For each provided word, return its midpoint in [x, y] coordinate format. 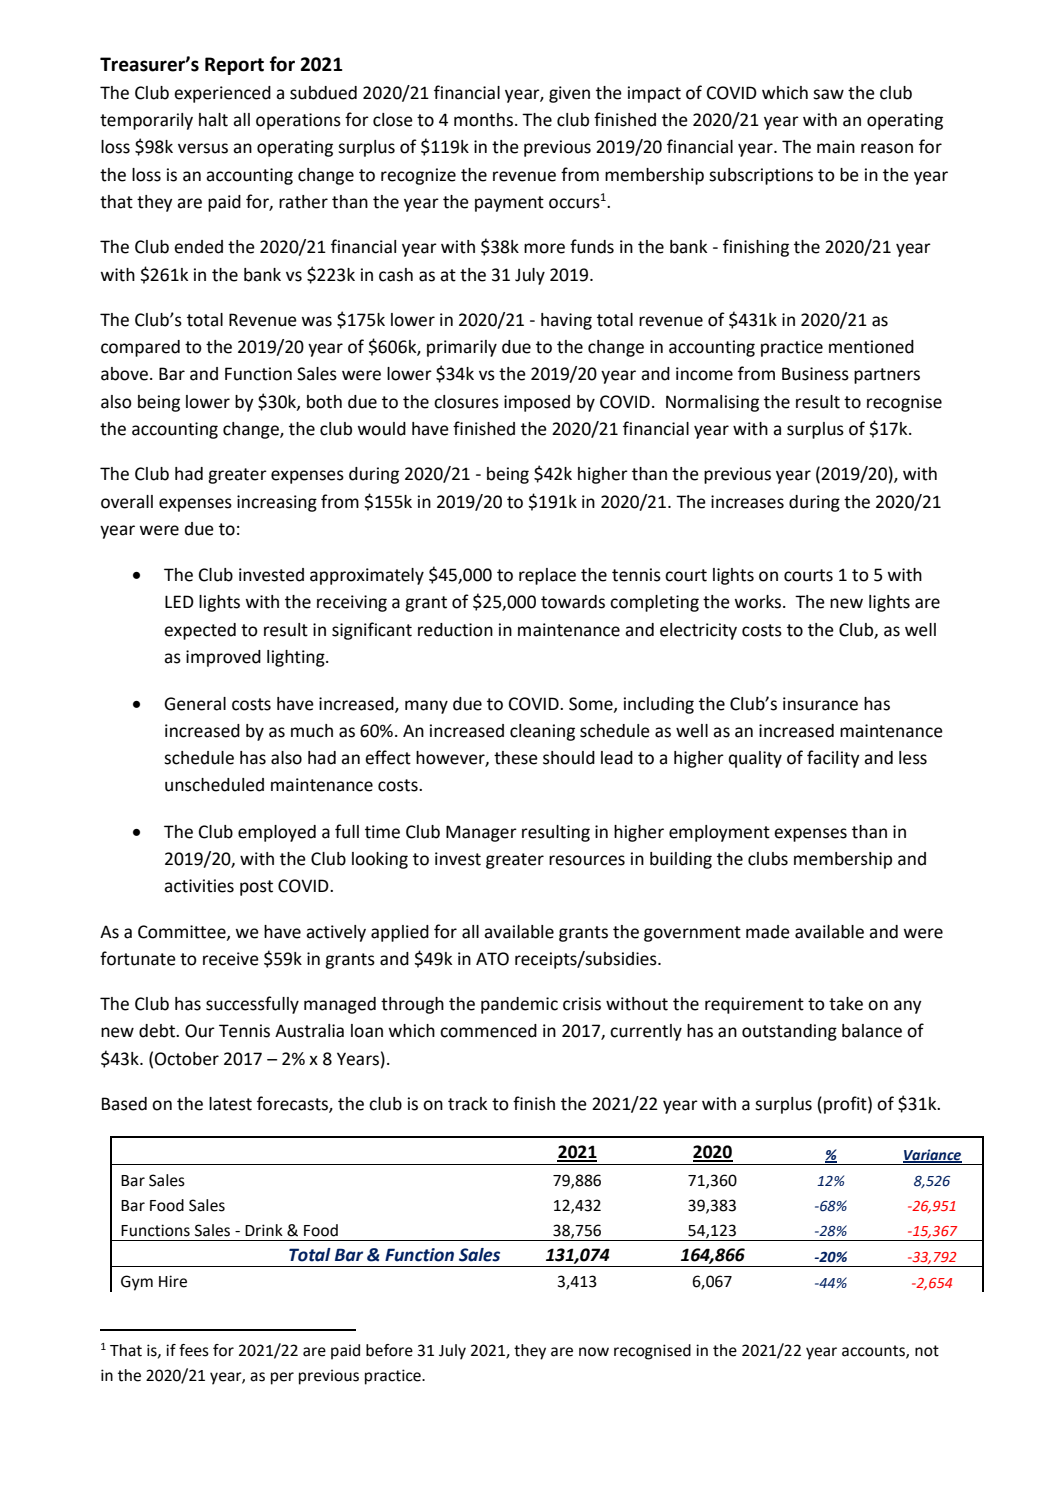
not [927, 1351]
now [594, 1352]
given [569, 94]
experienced [222, 94]
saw [828, 94]
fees [194, 1350]
